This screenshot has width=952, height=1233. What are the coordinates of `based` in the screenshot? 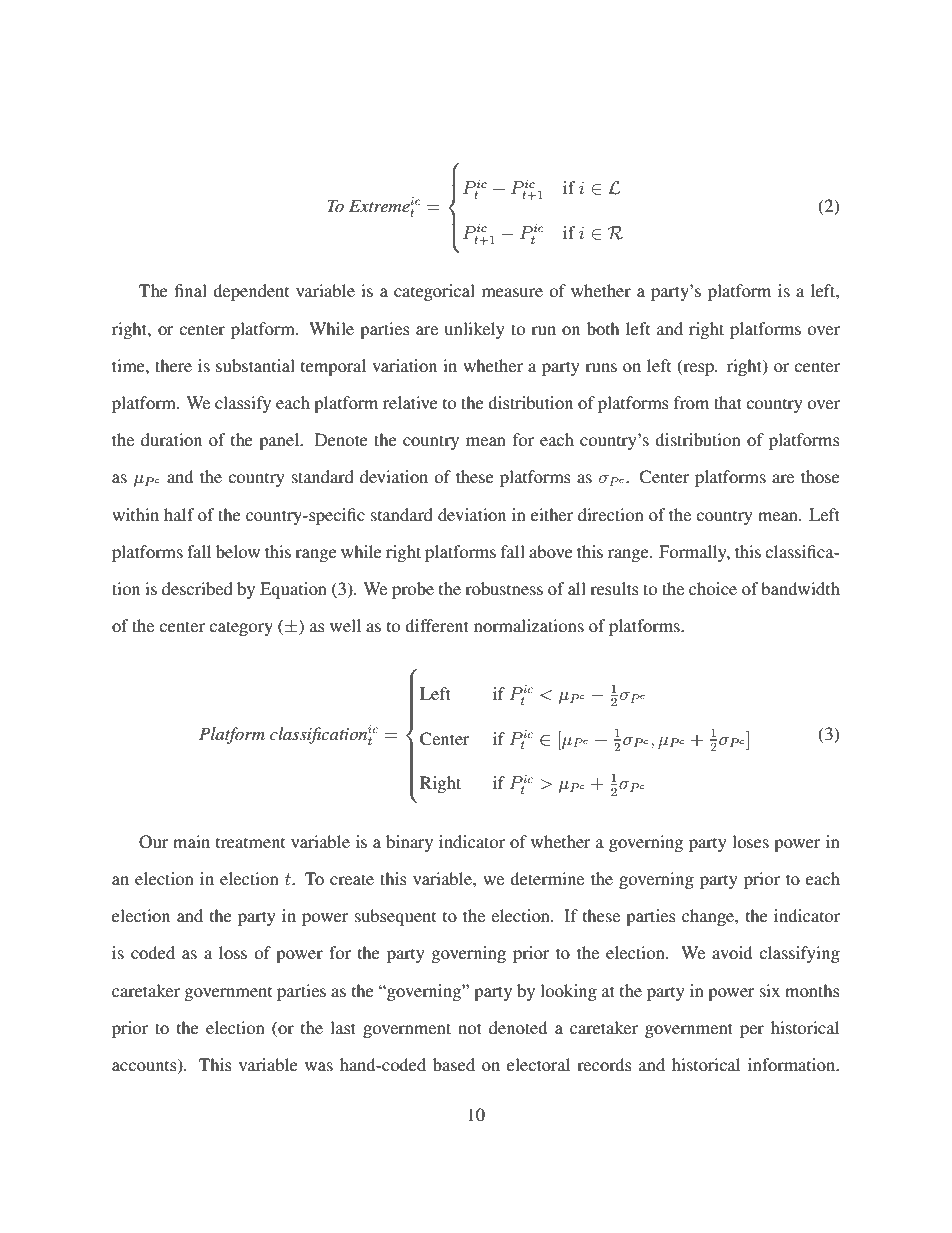 It's located at (454, 1064).
